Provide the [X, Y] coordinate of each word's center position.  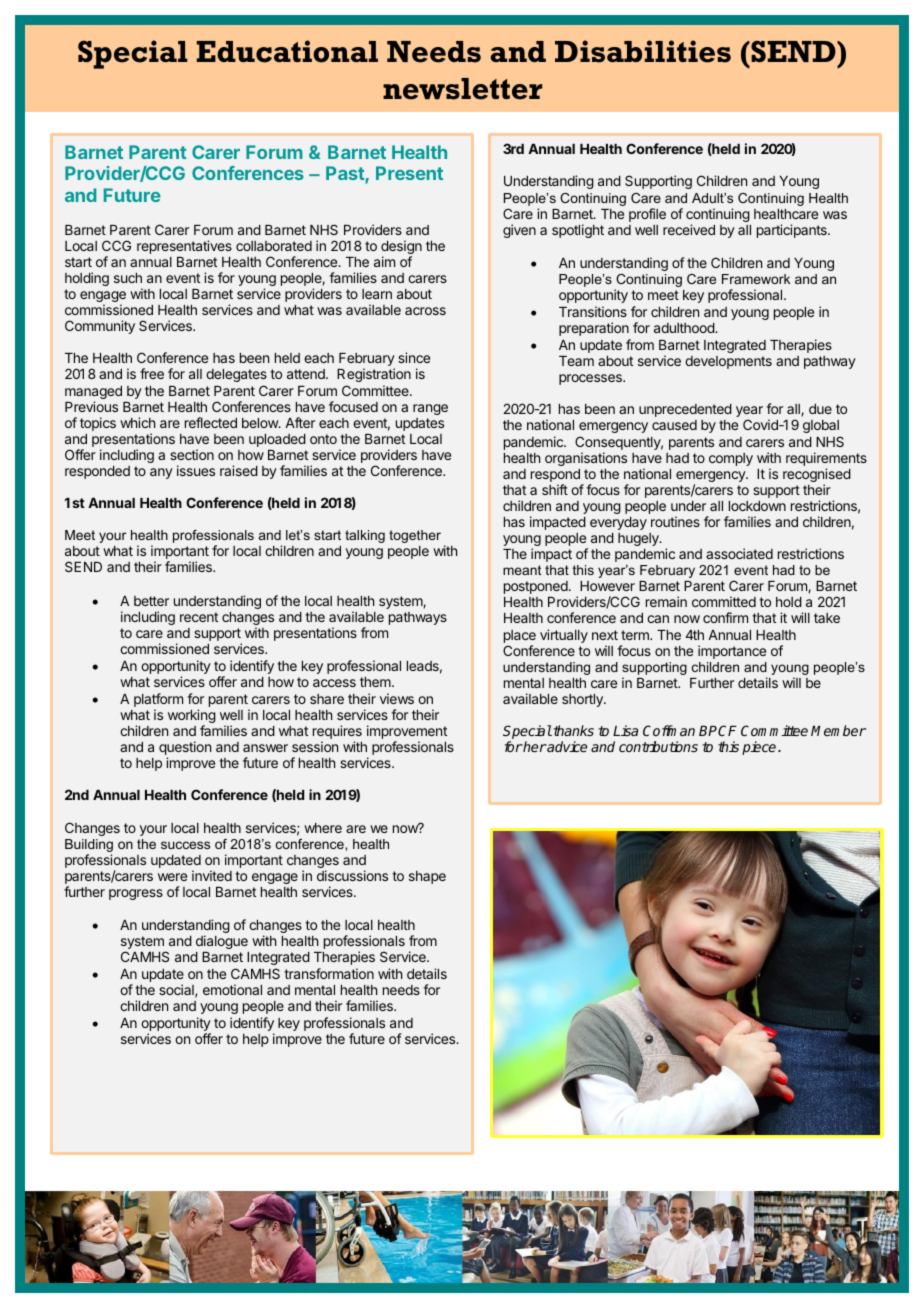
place [520, 636]
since [414, 357]
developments [728, 362]
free [152, 373]
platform [158, 701]
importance [732, 652]
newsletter [462, 89]
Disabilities [643, 51]
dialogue [222, 942]
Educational [287, 51]
